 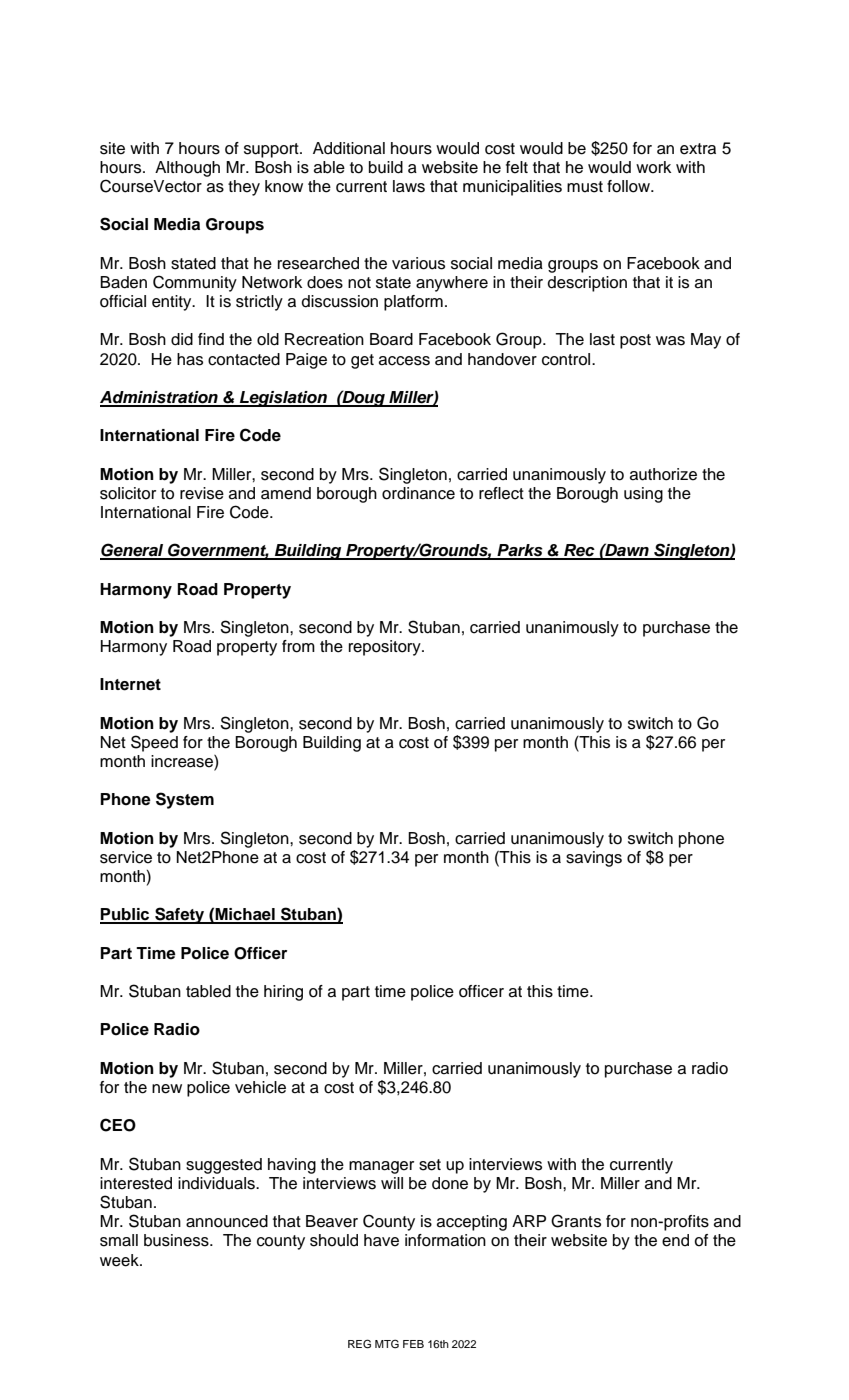 I want to click on Safety, so click(x=180, y=915).
